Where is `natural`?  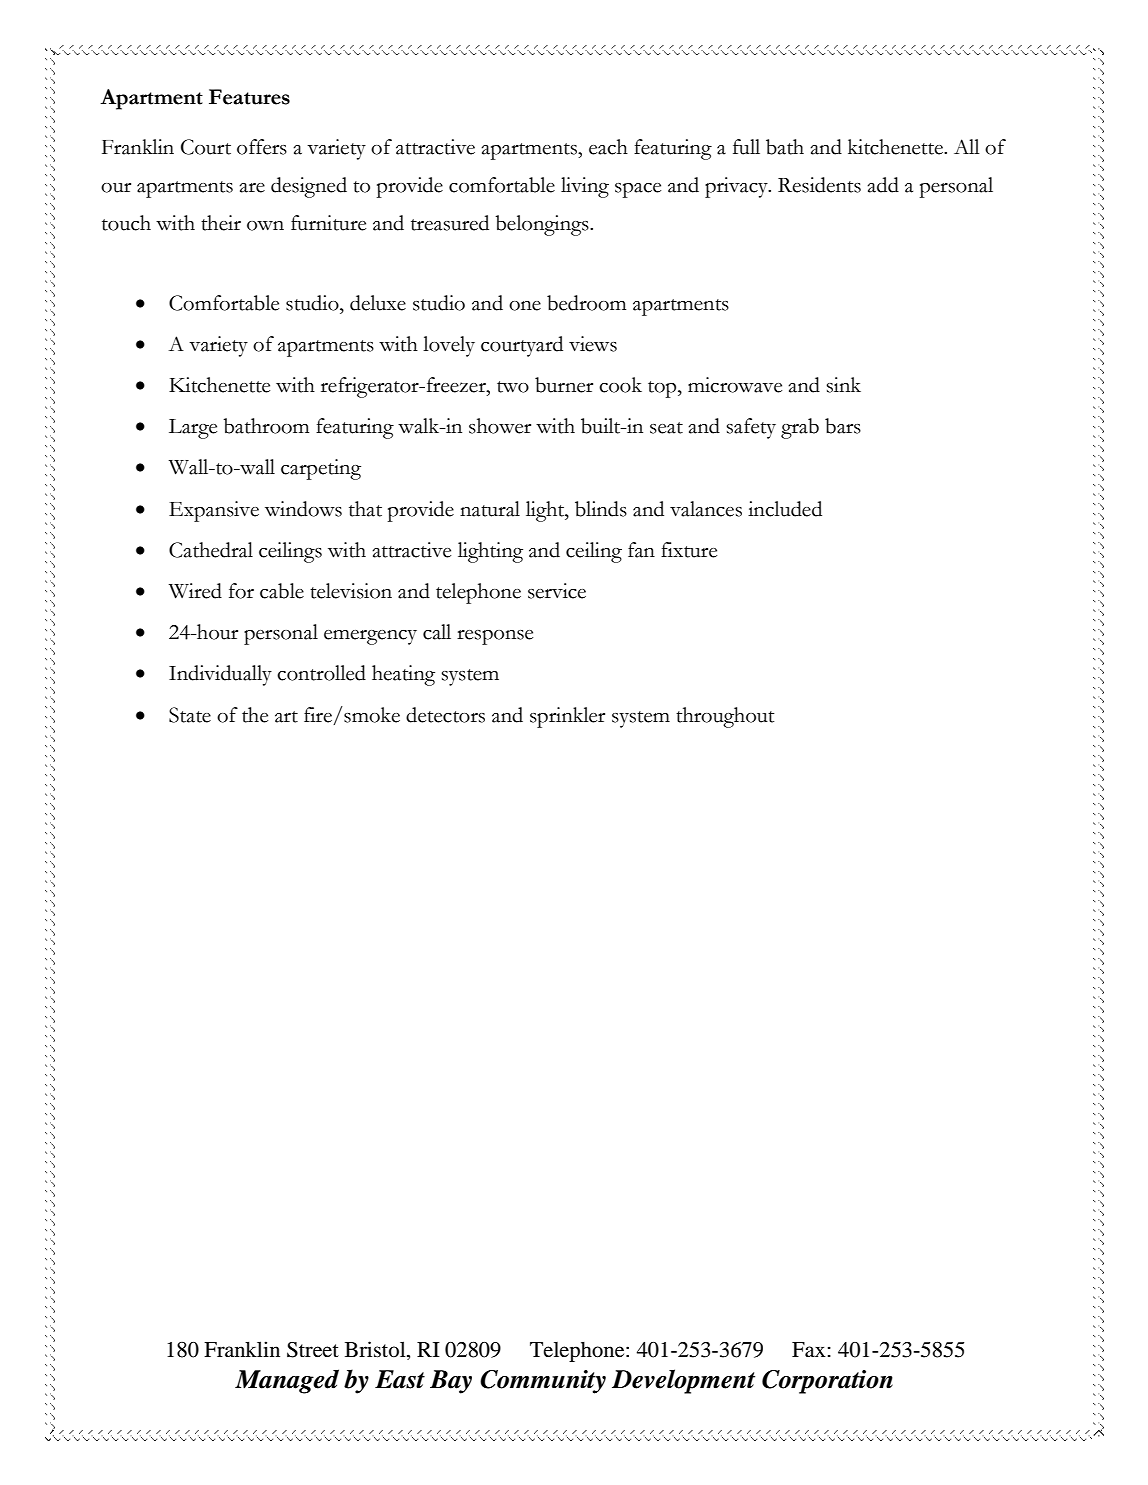
natural is located at coordinates (490, 509).
